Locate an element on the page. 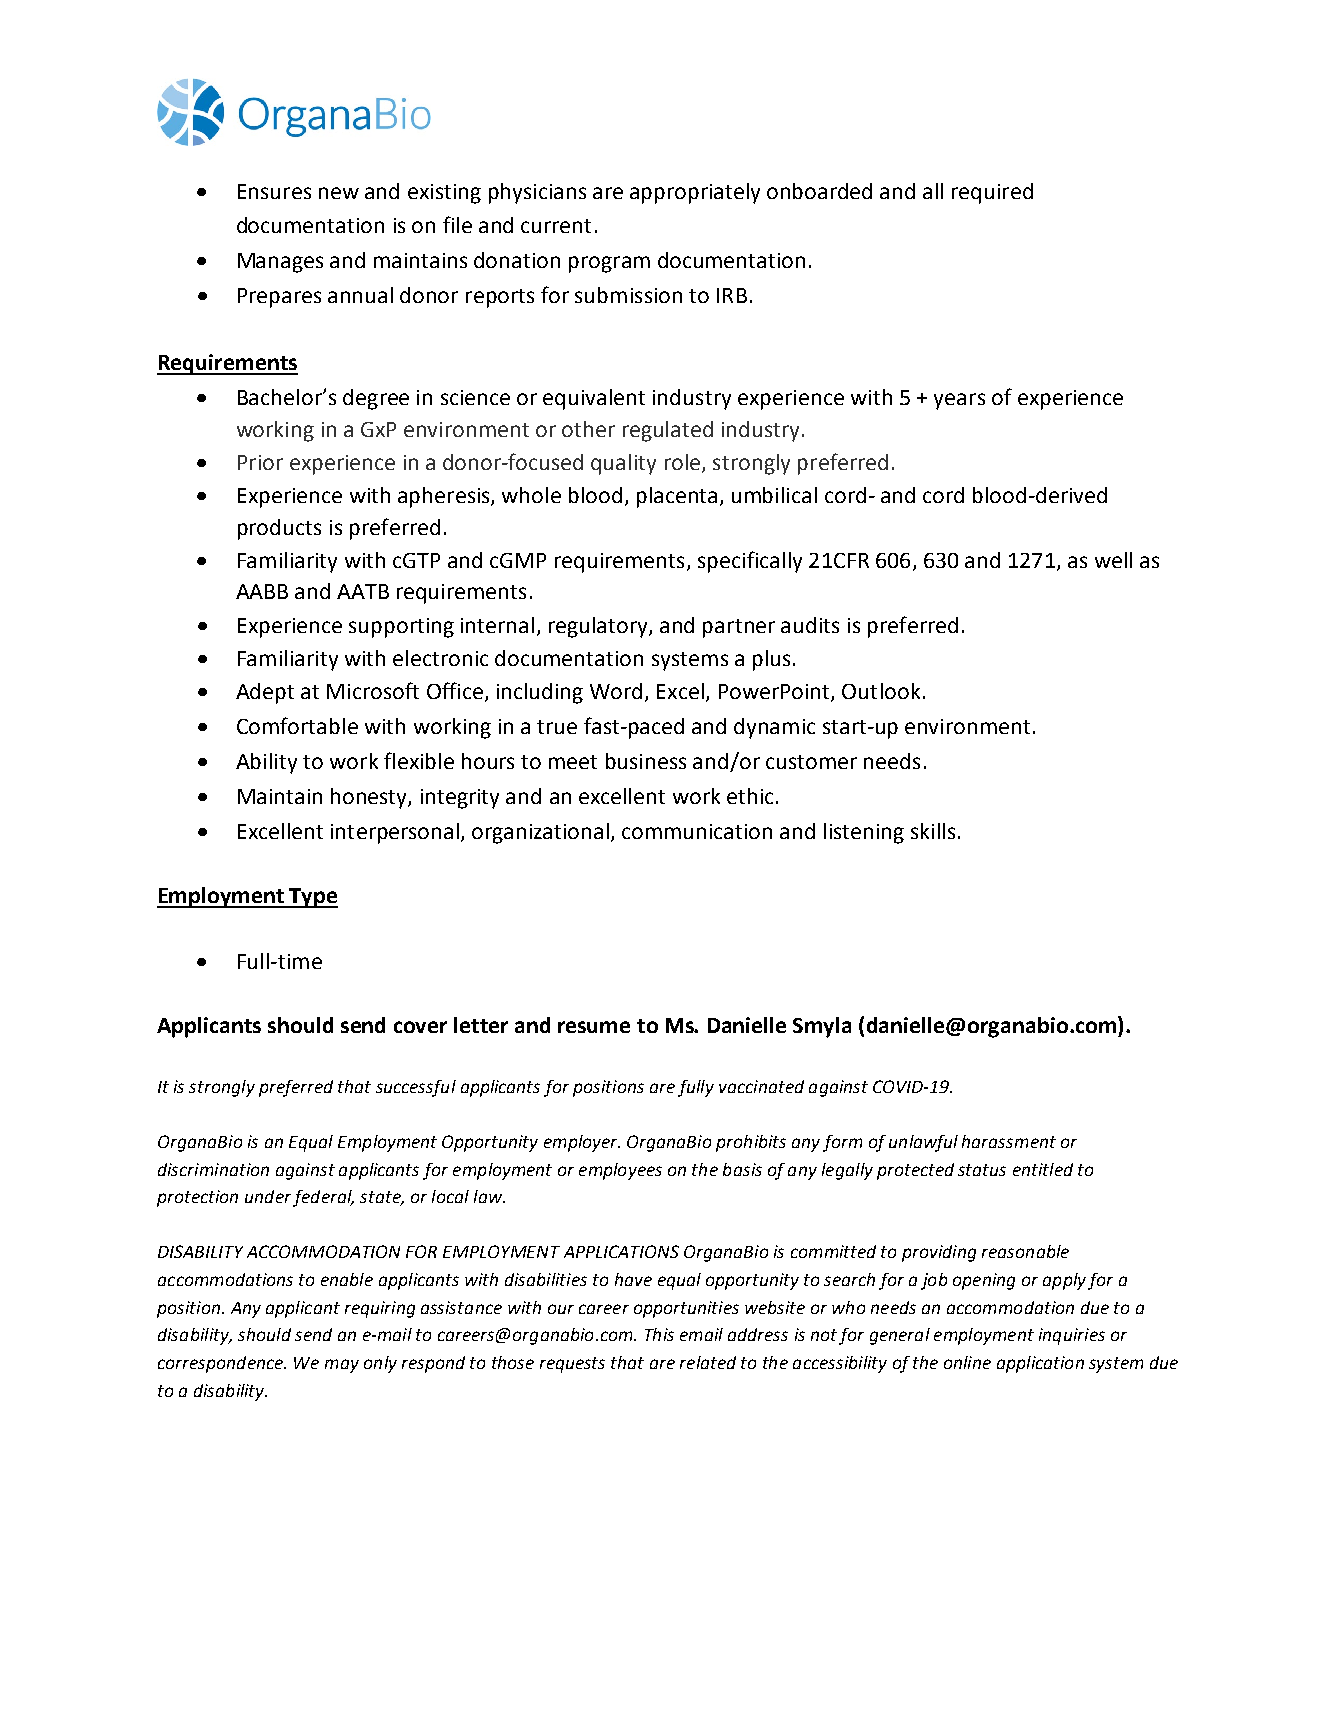  new is located at coordinates (339, 193).
